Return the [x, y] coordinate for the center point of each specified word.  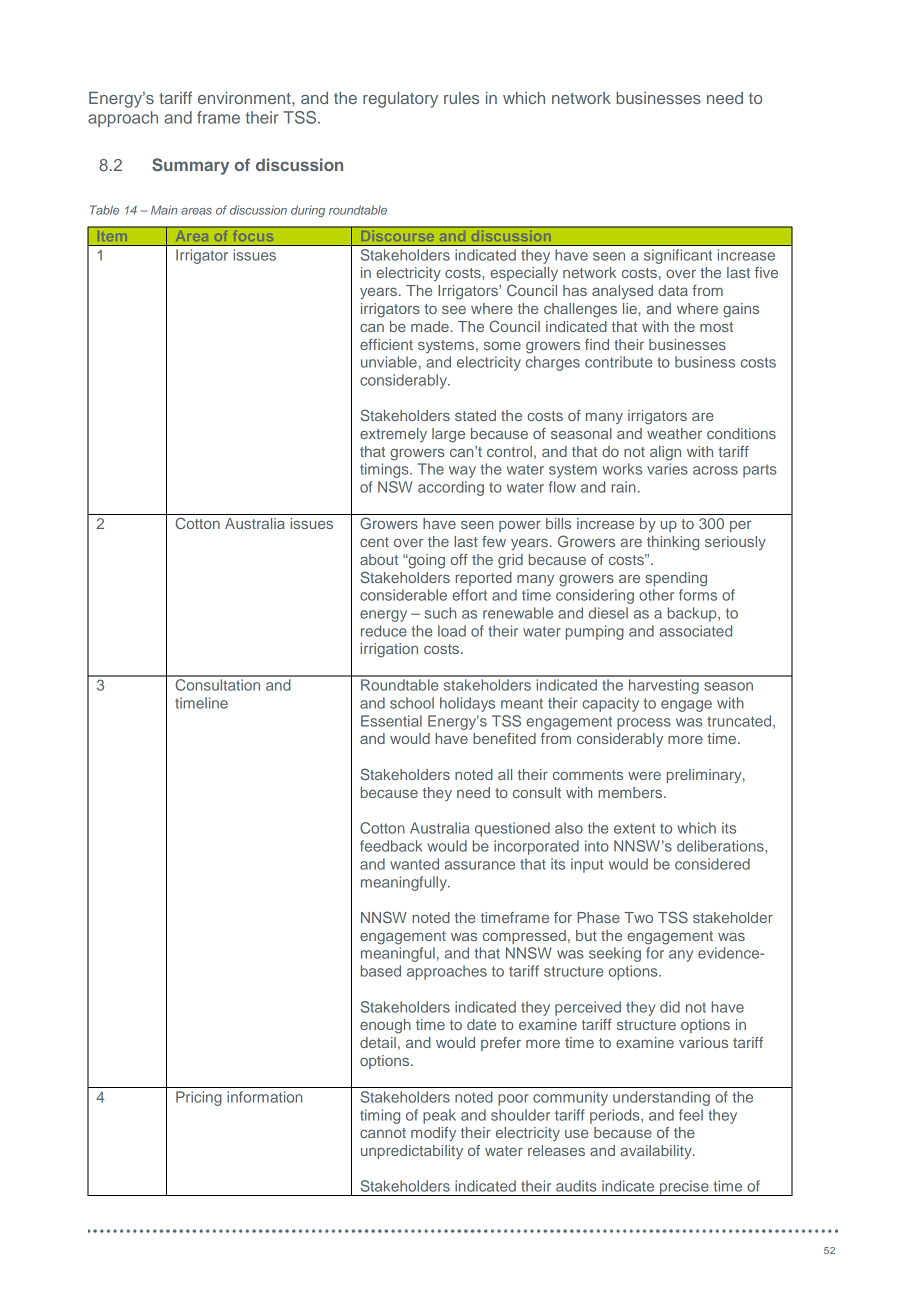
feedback [391, 846]
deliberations [721, 846]
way [462, 472]
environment [245, 97]
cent [374, 542]
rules [461, 98]
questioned [512, 829]
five [766, 272]
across [715, 470]
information [264, 1097]
